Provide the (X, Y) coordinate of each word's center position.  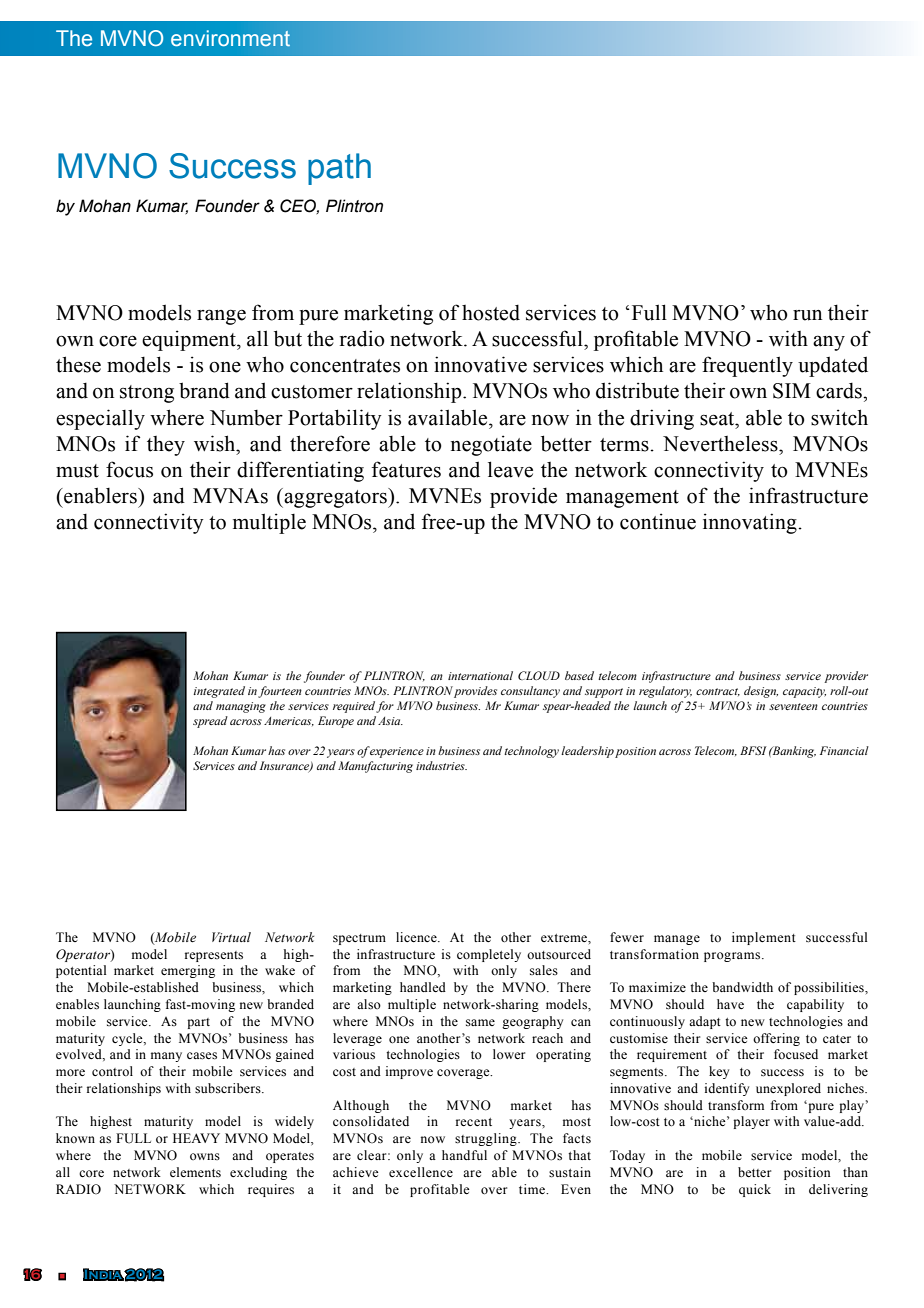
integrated (219, 692)
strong (147, 394)
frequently (747, 366)
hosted (491, 313)
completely (489, 955)
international (480, 675)
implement (764, 938)
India (104, 1274)
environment (230, 38)
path (339, 169)
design (761, 692)
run (807, 315)
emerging (188, 971)
